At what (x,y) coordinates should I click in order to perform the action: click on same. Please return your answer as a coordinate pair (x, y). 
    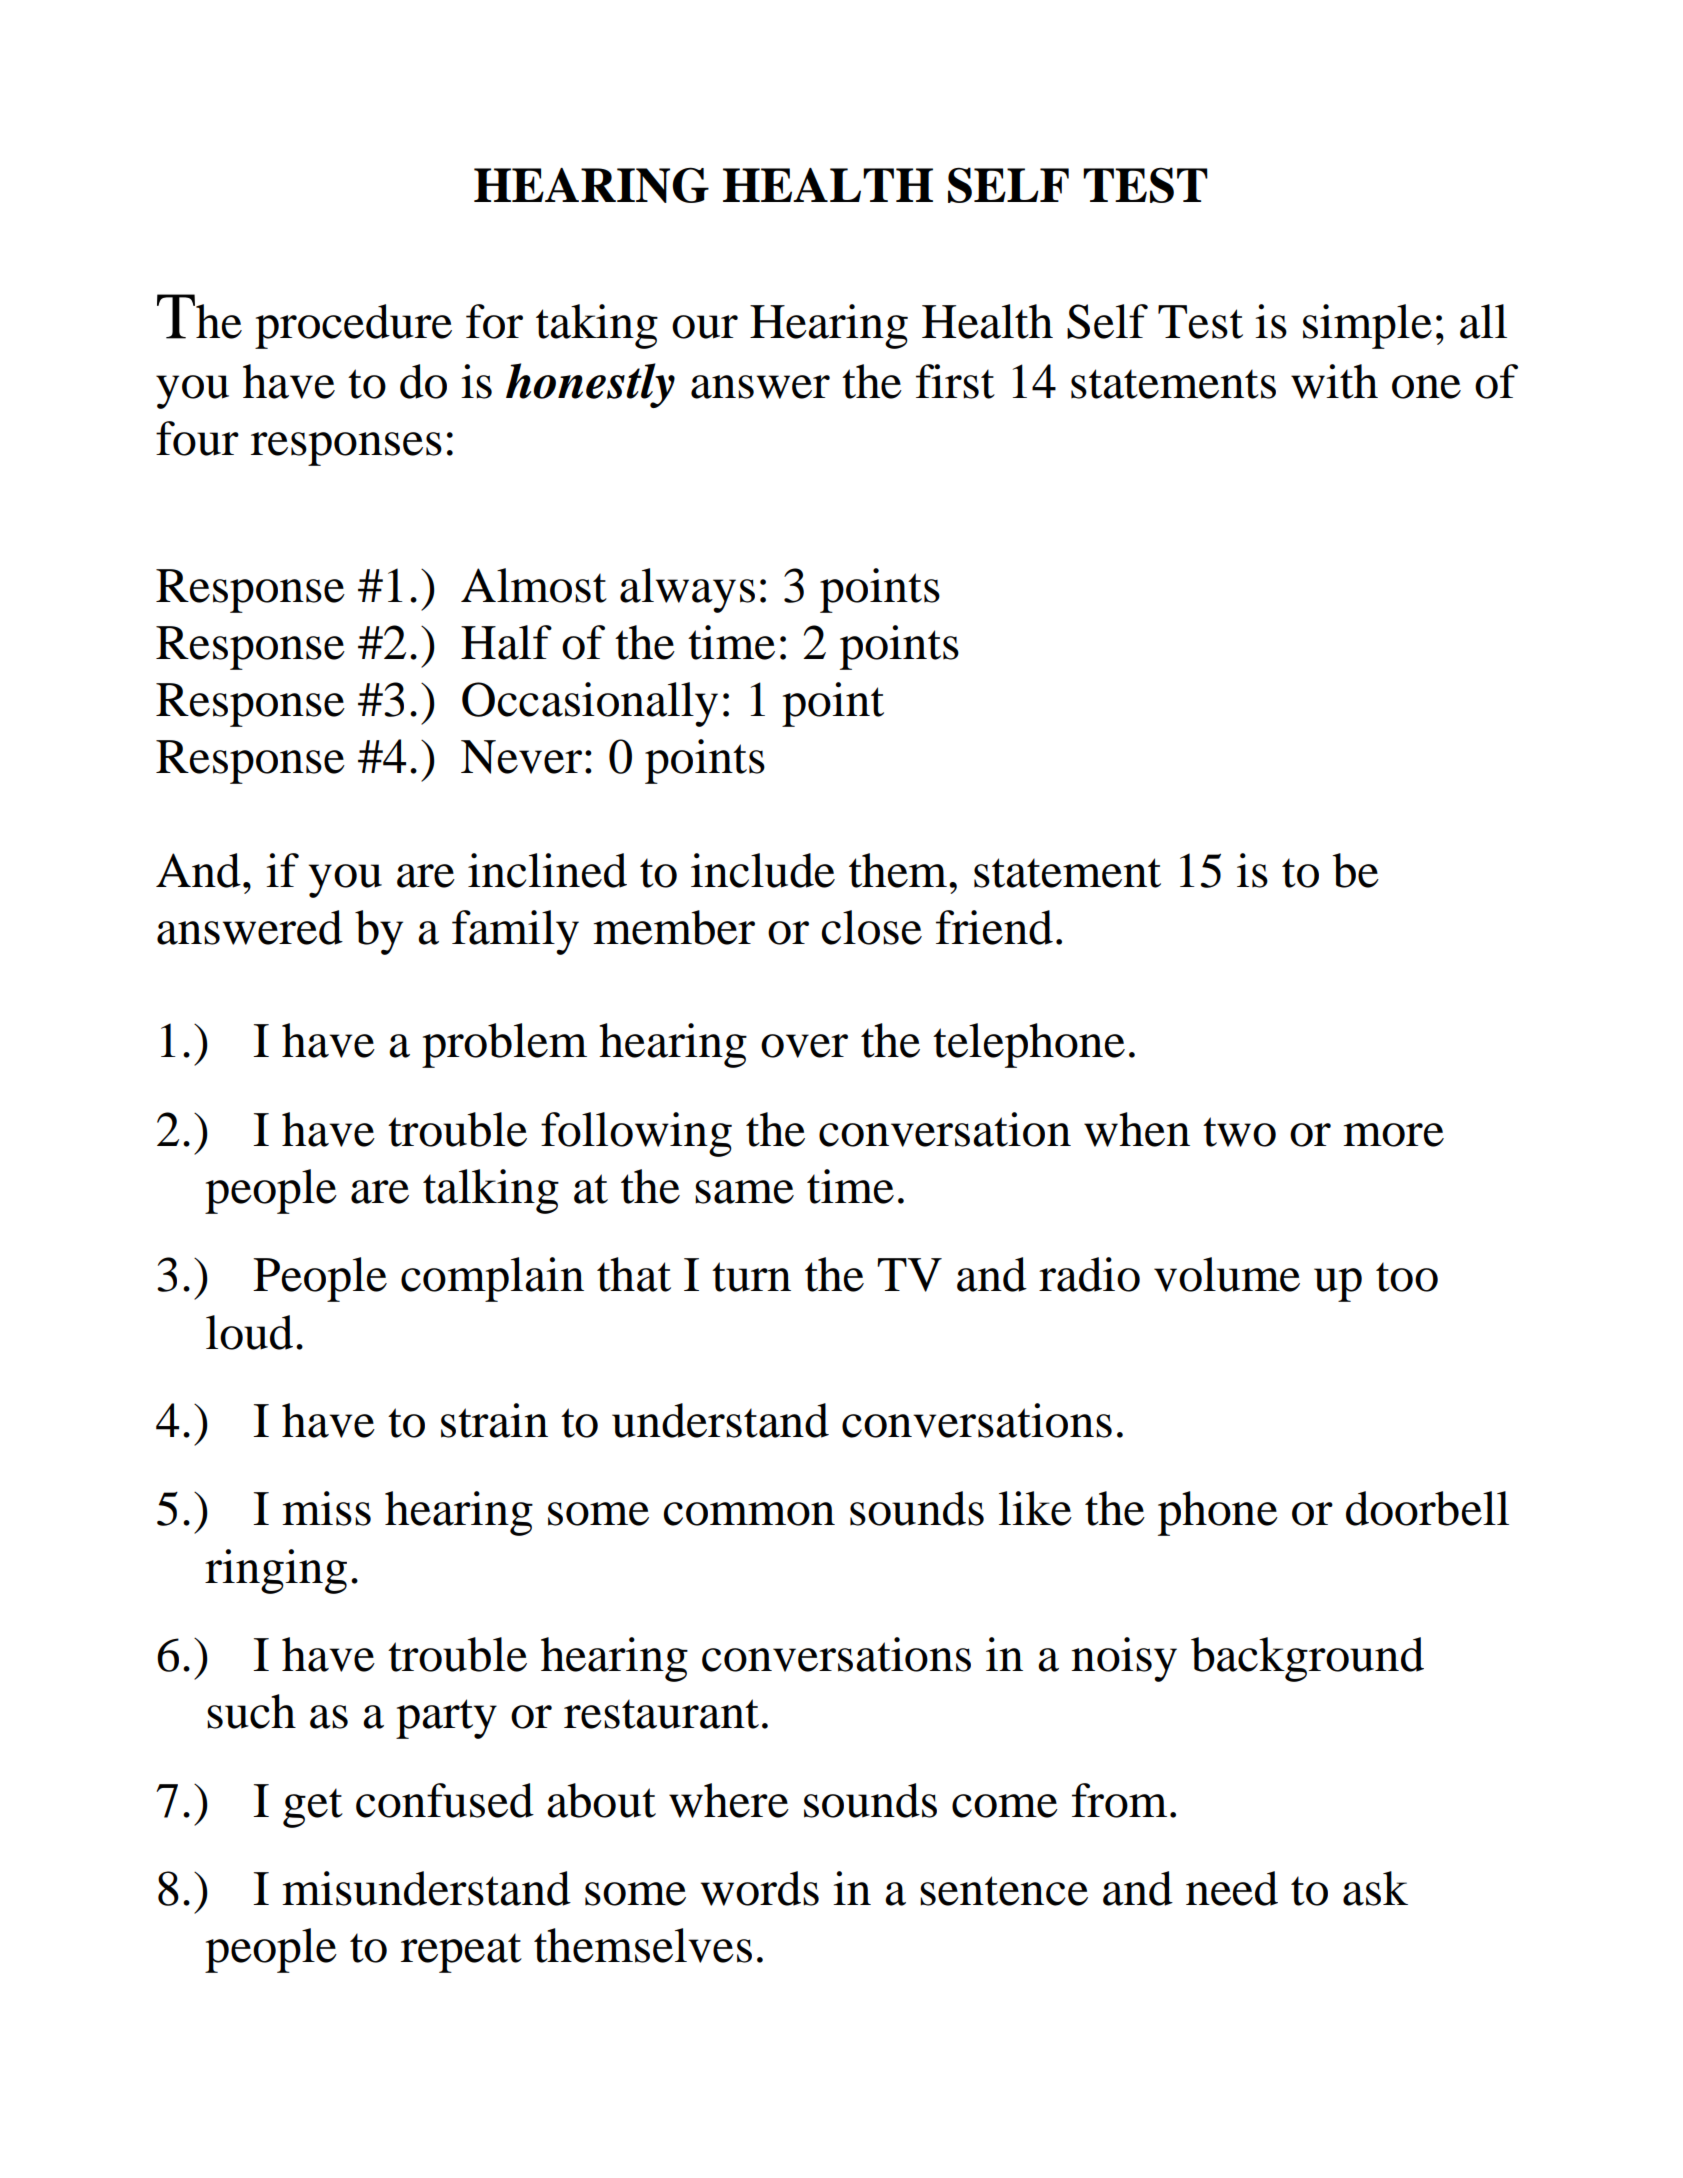
    Looking at the image, I should click on (744, 1192).
